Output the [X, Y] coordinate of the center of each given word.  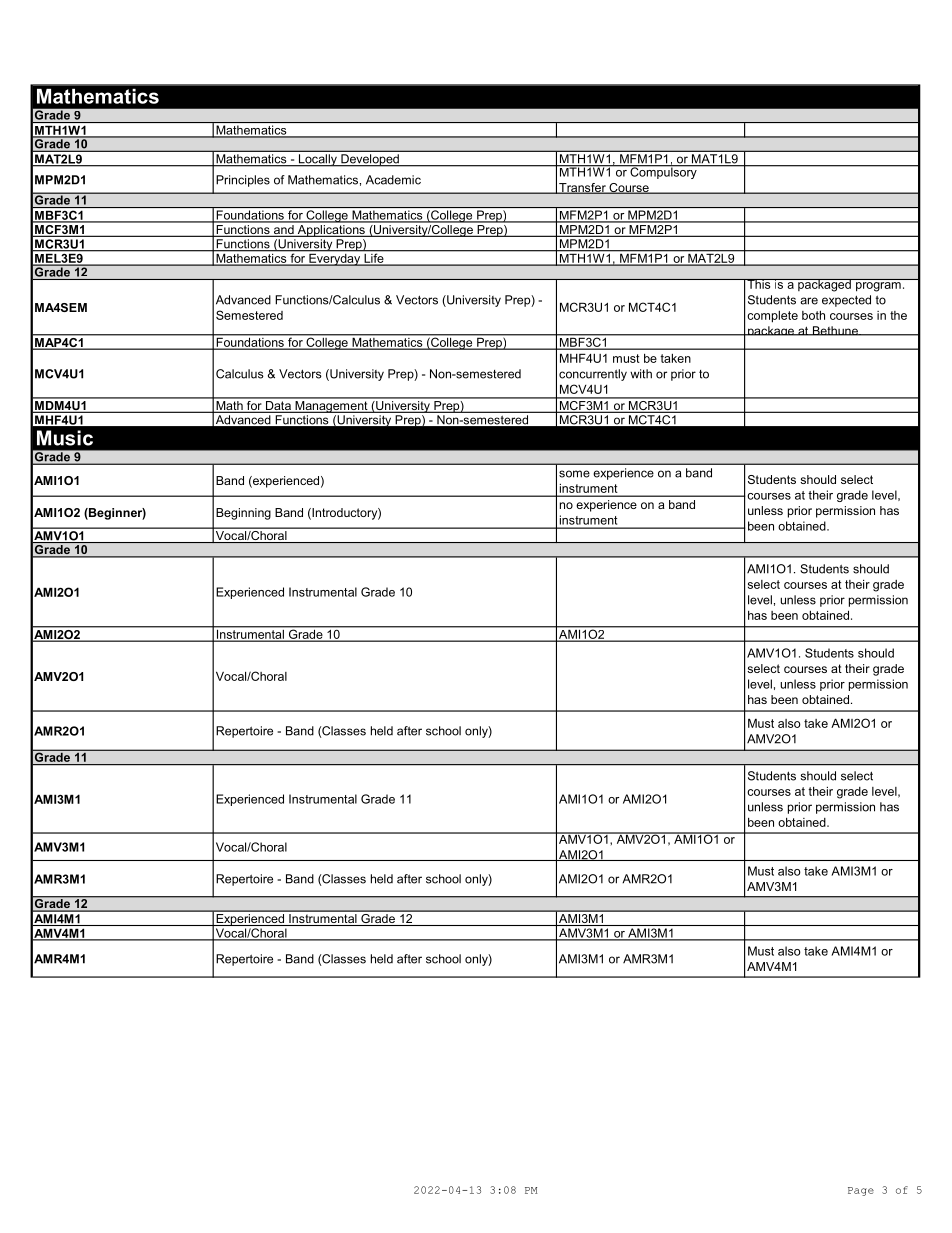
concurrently [593, 375]
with [641, 374]
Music [65, 438]
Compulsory [663, 172]
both [813, 315]
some [574, 474]
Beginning [243, 514]
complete [772, 317]
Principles [243, 181]
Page [861, 1191]
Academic [393, 180]
